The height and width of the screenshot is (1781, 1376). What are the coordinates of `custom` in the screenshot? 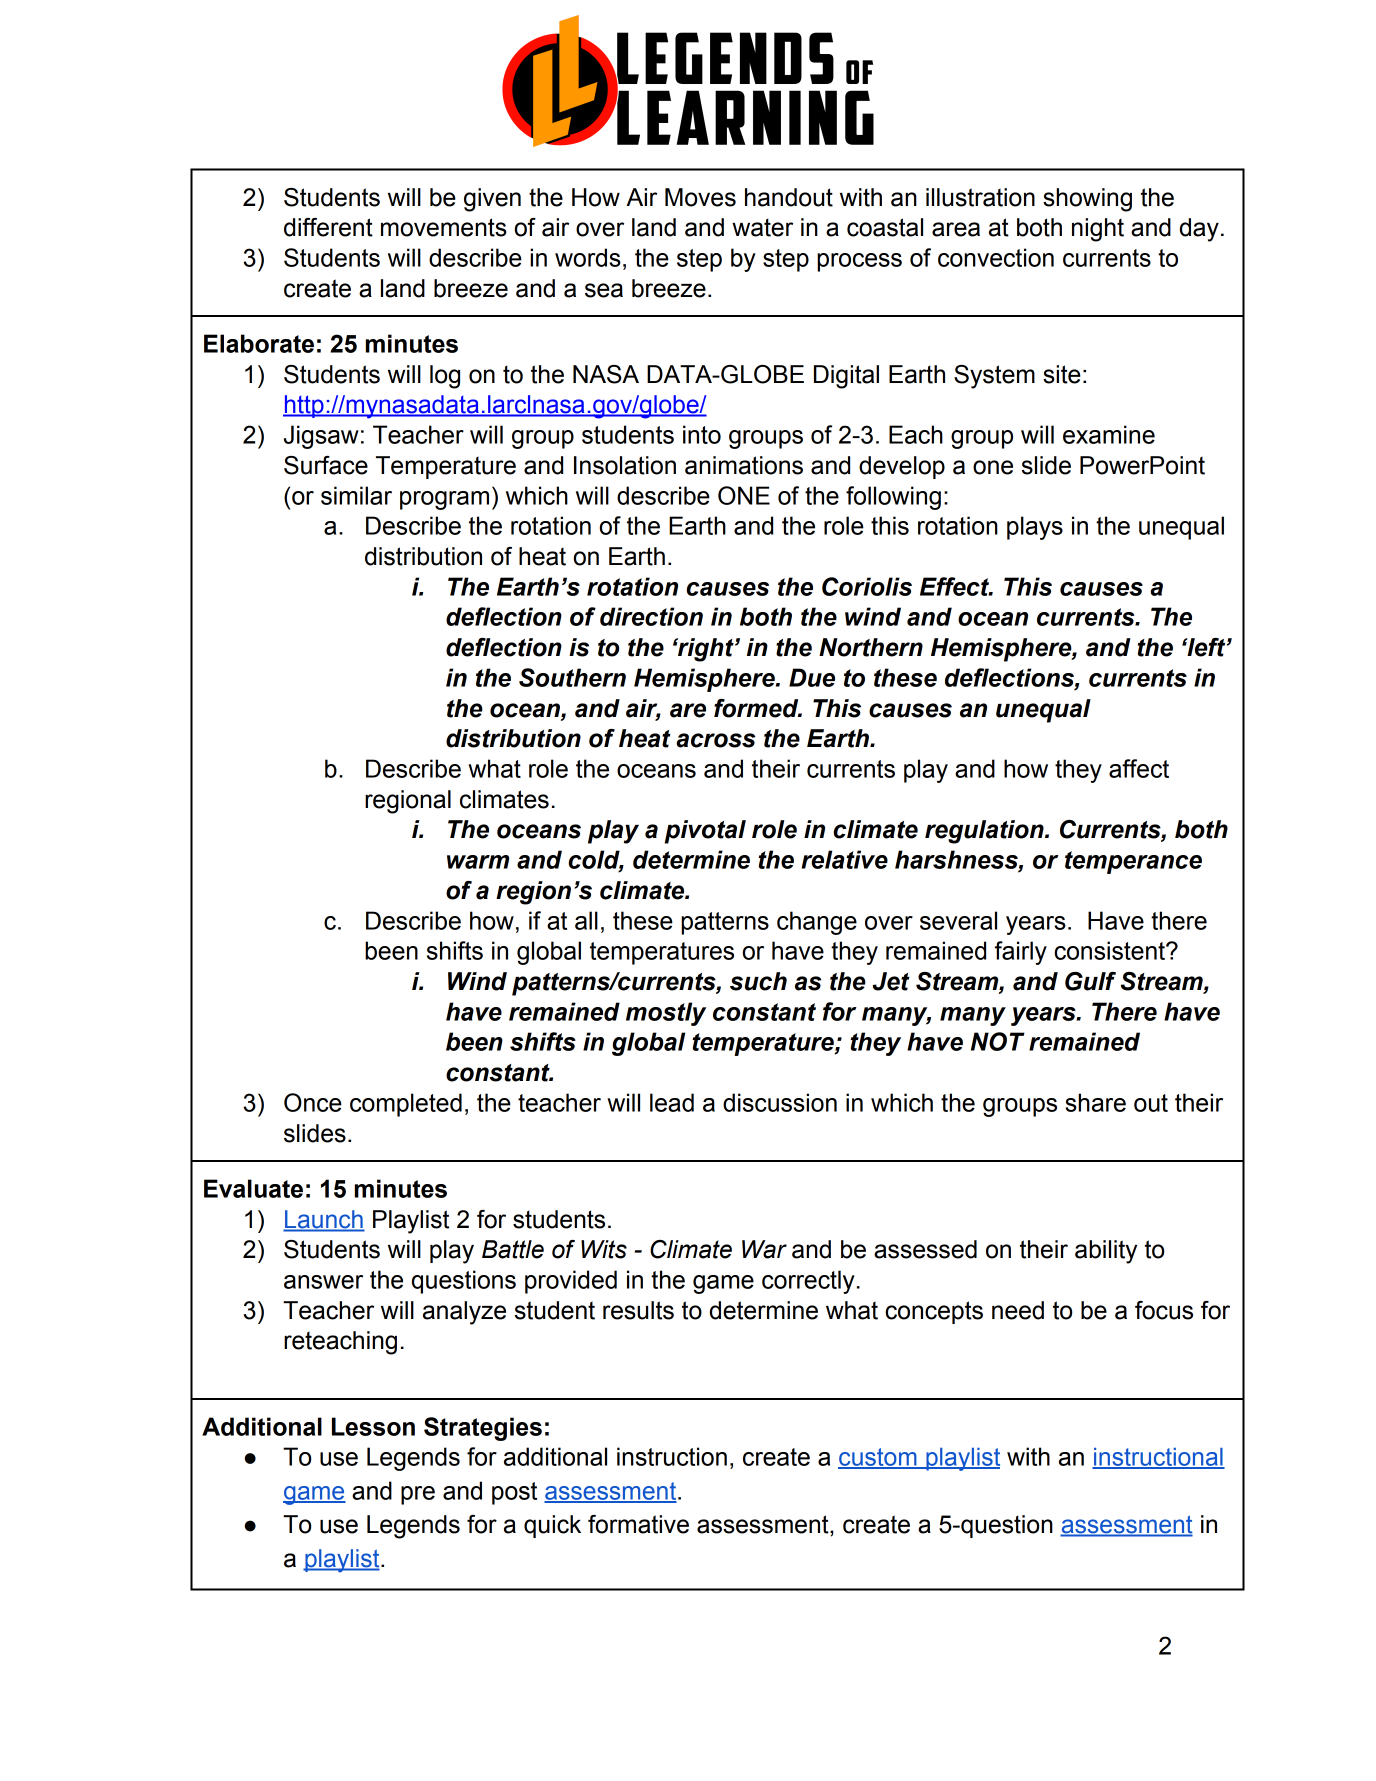 It's located at (878, 1458).
